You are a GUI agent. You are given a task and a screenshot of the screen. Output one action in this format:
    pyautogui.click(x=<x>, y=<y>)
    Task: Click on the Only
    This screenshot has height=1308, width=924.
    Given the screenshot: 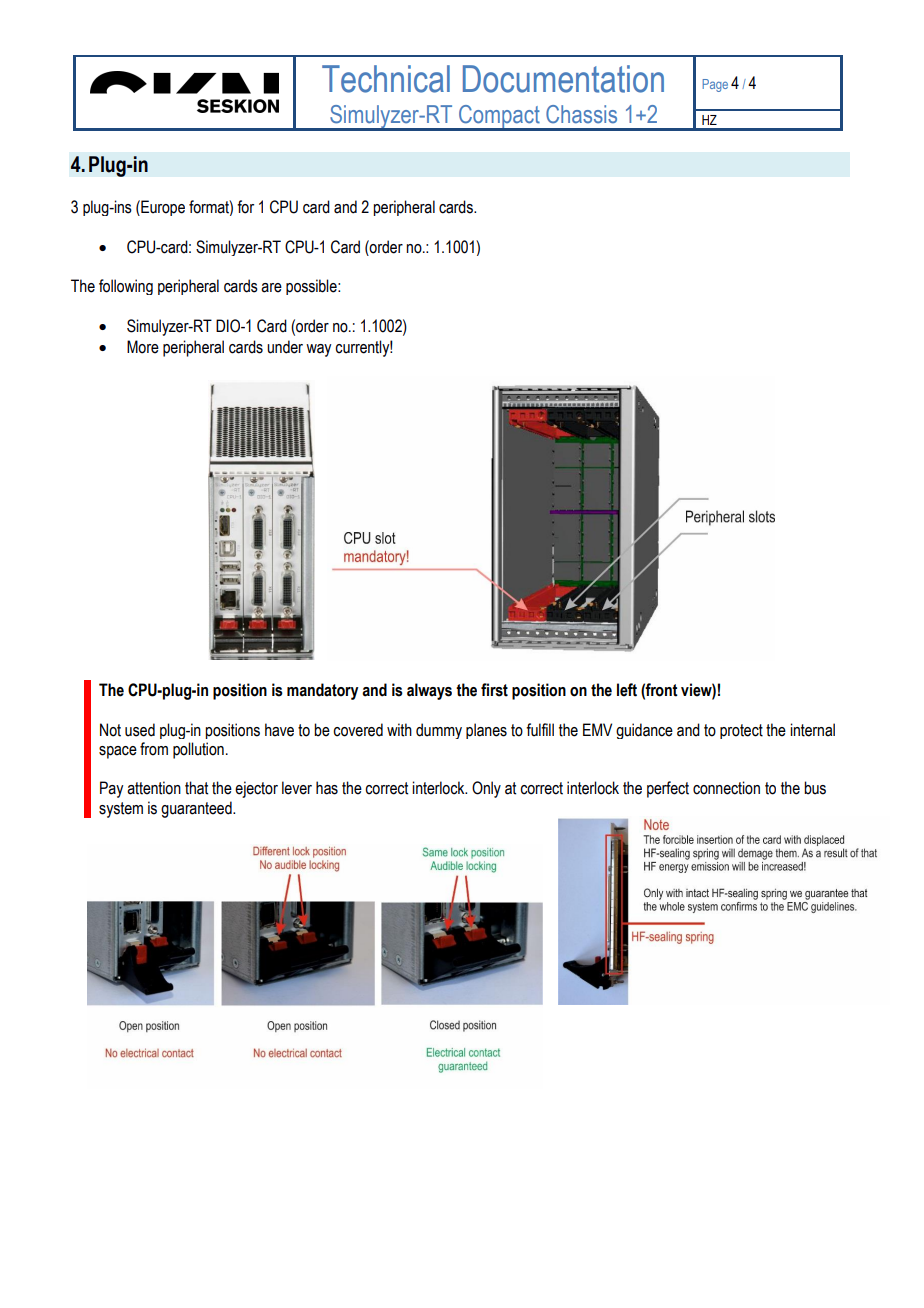 What is the action you would take?
    pyautogui.click(x=486, y=789)
